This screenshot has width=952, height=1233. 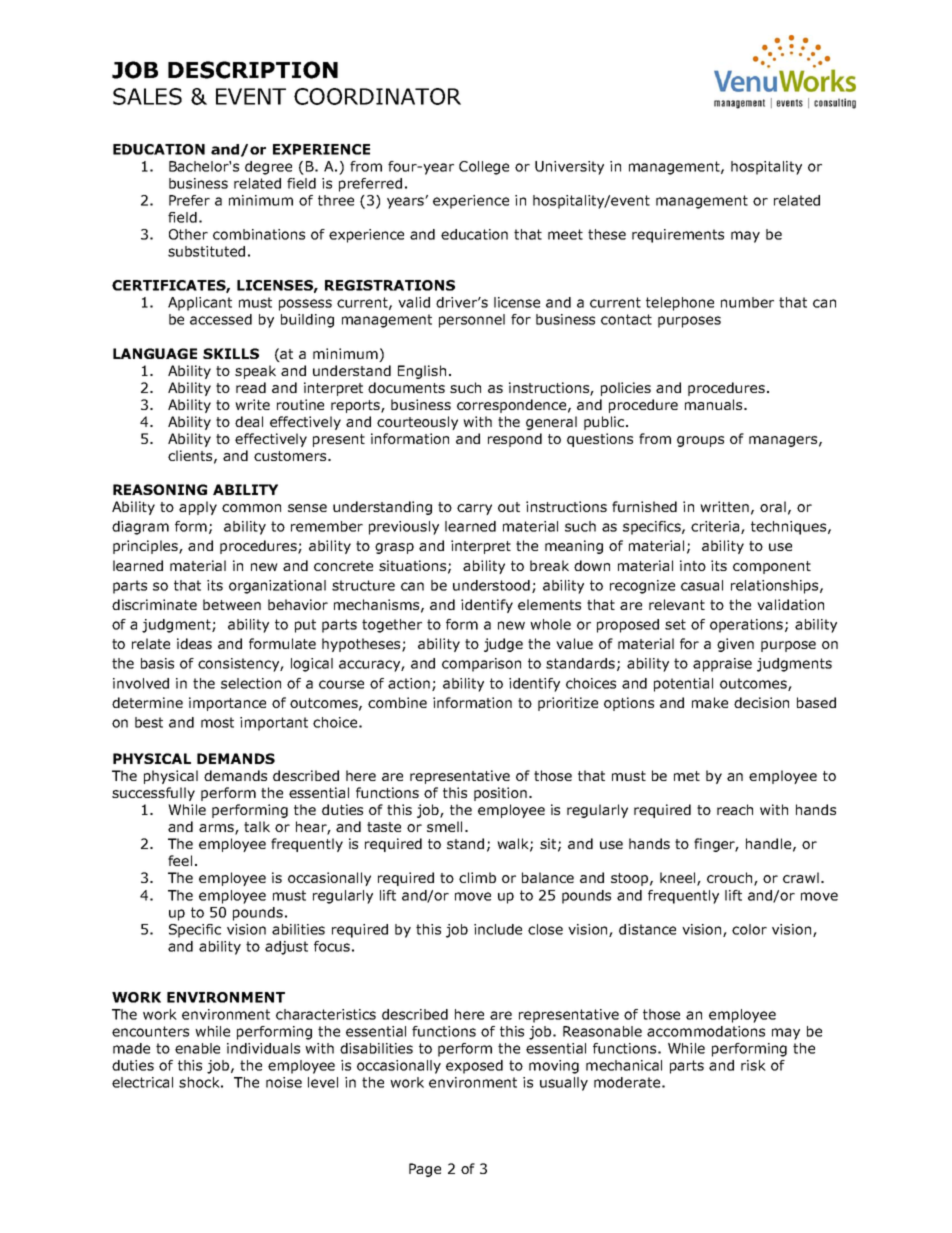 What do you see at coordinates (715, 404) in the screenshot?
I see `manuals` at bounding box center [715, 404].
